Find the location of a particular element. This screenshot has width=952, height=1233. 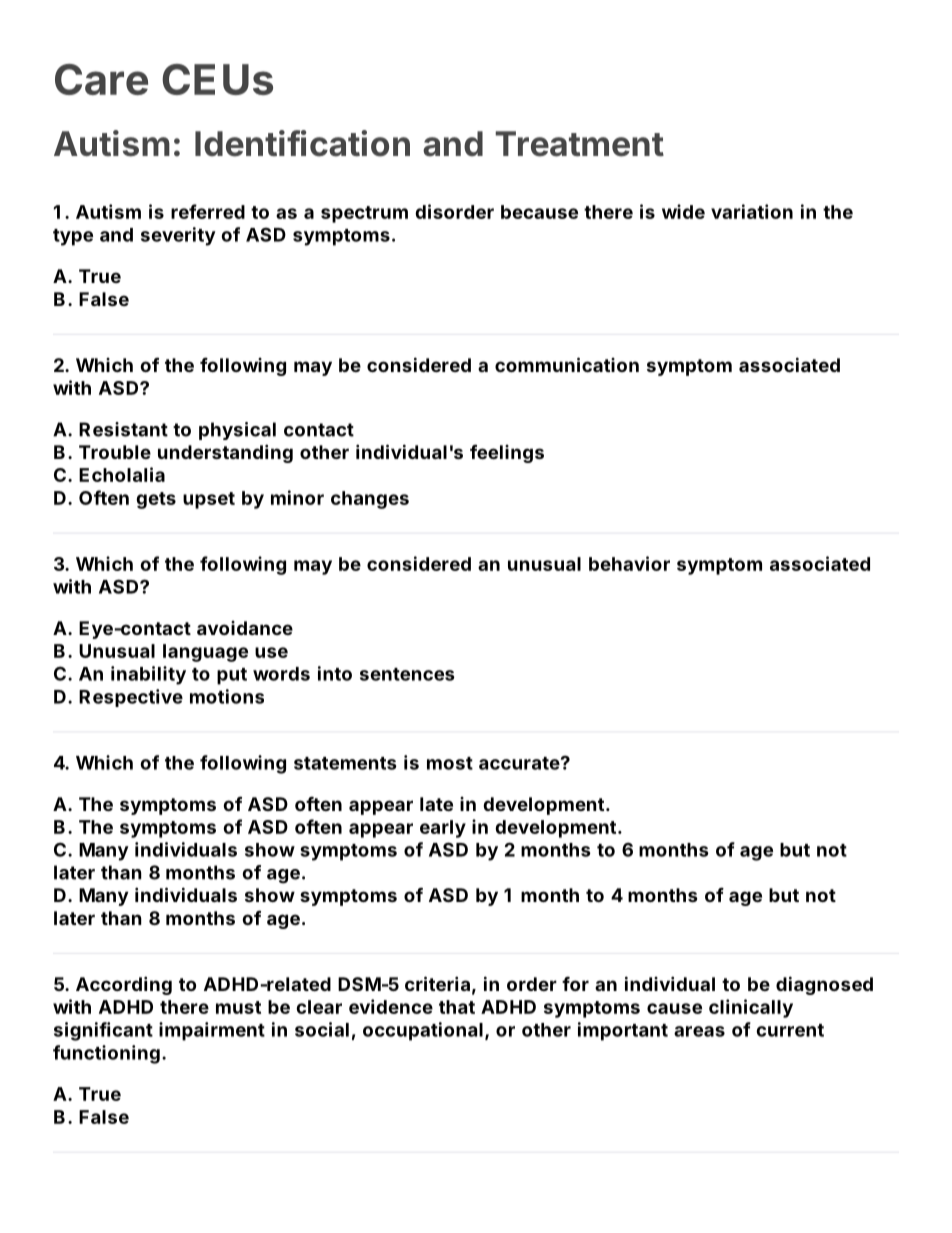

Resistant is located at coordinates (123, 429).
